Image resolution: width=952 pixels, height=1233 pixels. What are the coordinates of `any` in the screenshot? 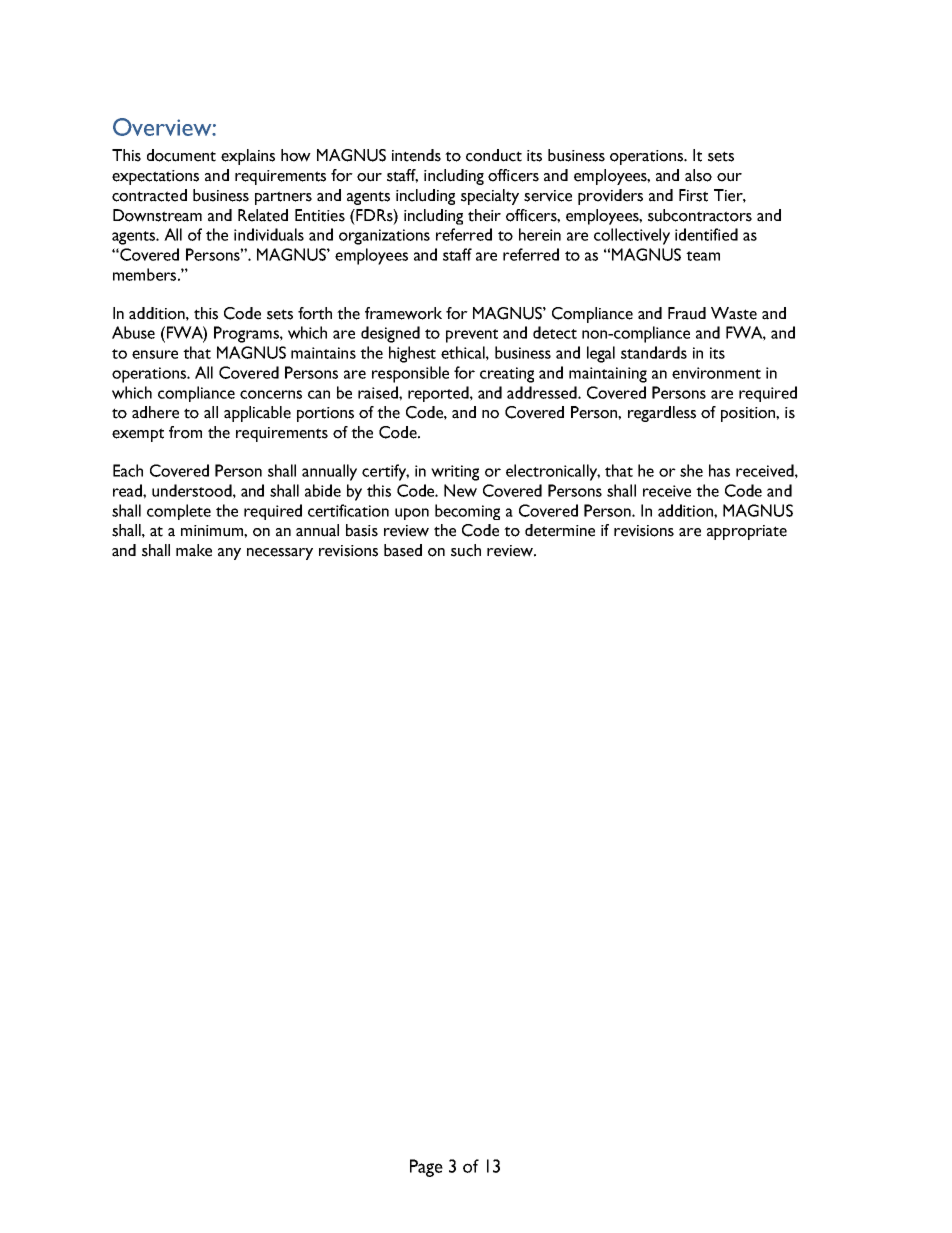 It's located at (229, 554).
